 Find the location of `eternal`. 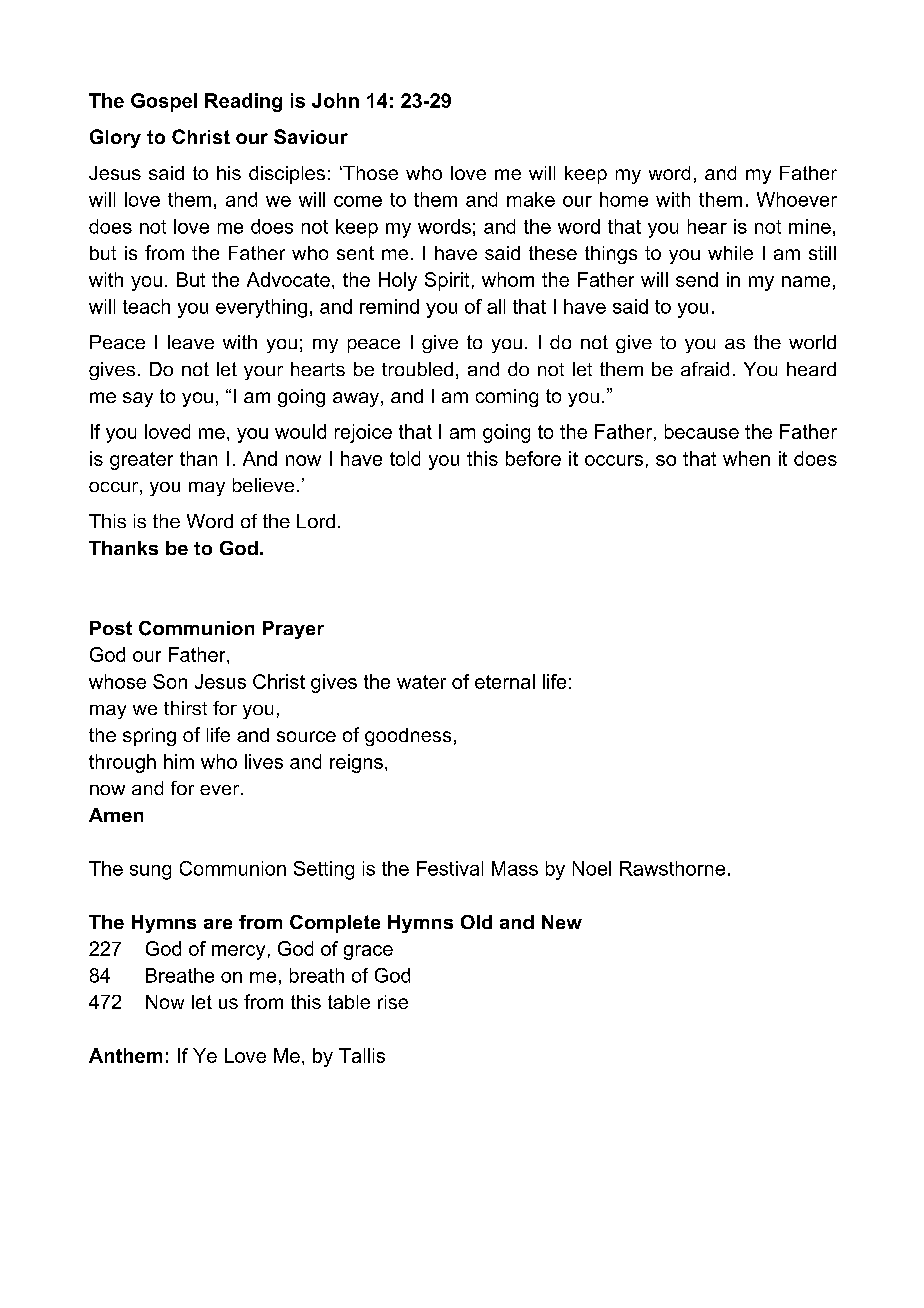

eternal is located at coordinates (505, 681).
